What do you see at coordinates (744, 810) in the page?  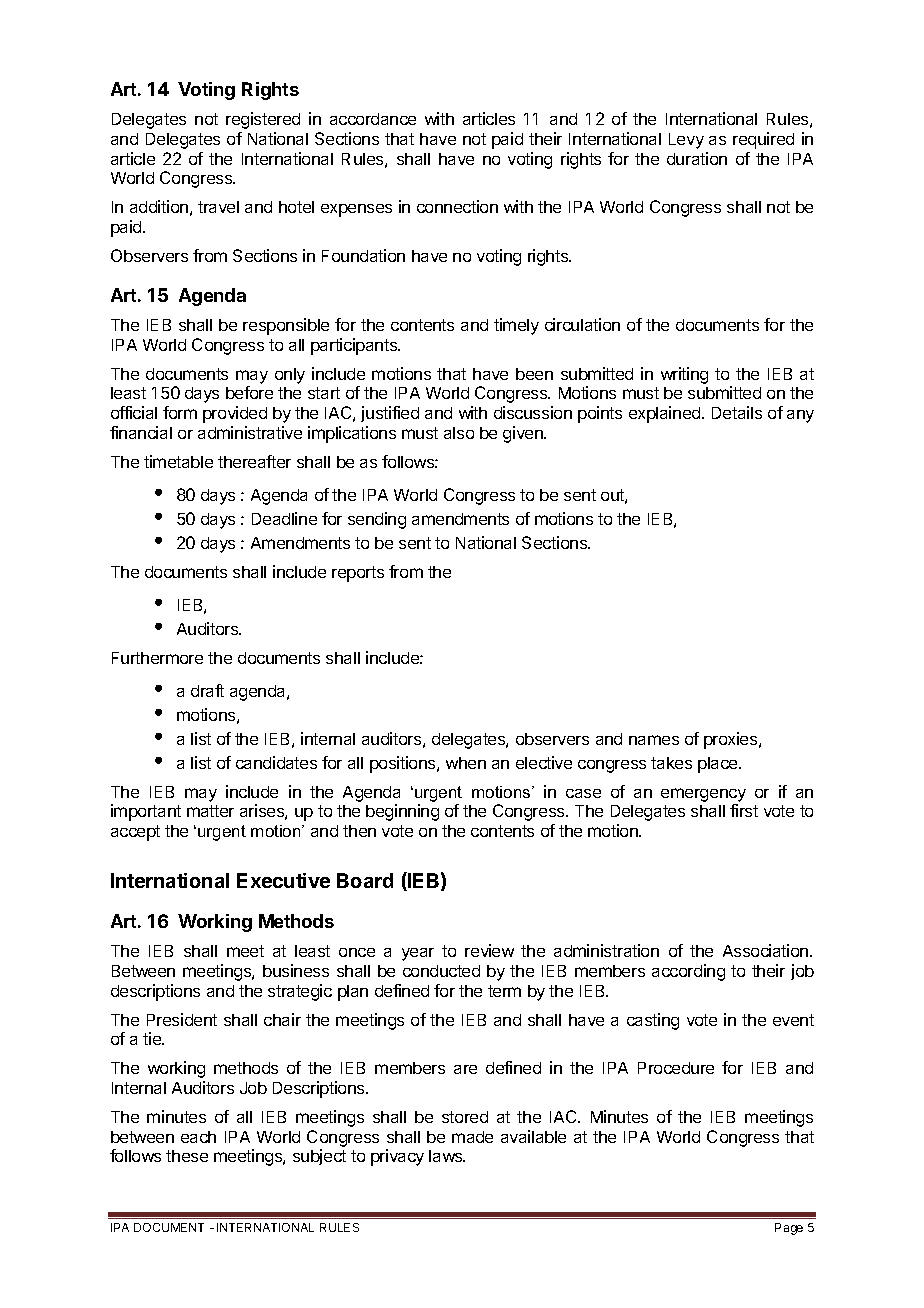 I see `first` at bounding box center [744, 810].
